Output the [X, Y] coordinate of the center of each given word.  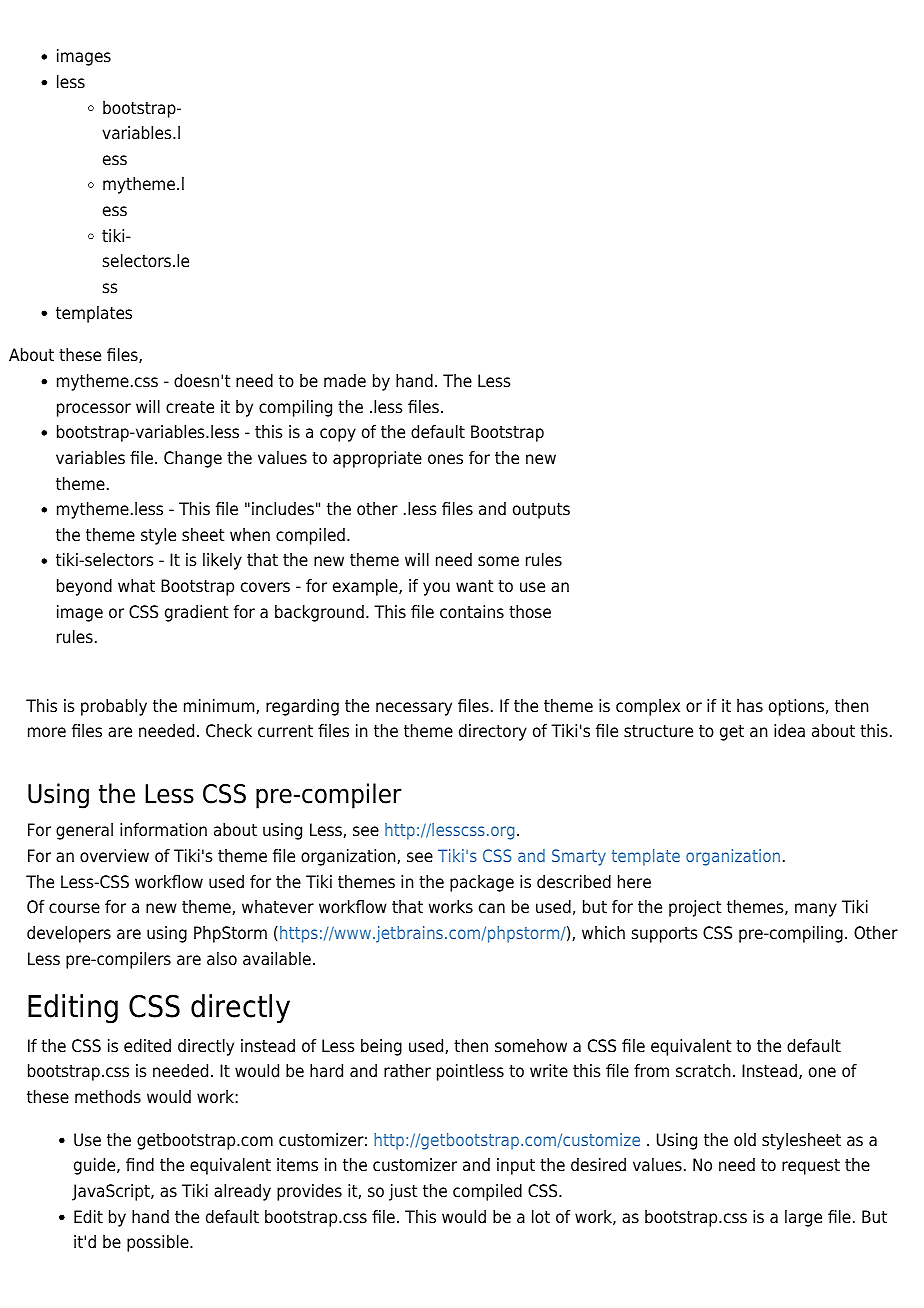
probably [114, 707]
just [403, 1192]
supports [665, 935]
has [750, 706]
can [492, 908]
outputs [541, 511]
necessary [414, 709]
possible [159, 1243]
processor [94, 410]
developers [69, 934]
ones [445, 459]
